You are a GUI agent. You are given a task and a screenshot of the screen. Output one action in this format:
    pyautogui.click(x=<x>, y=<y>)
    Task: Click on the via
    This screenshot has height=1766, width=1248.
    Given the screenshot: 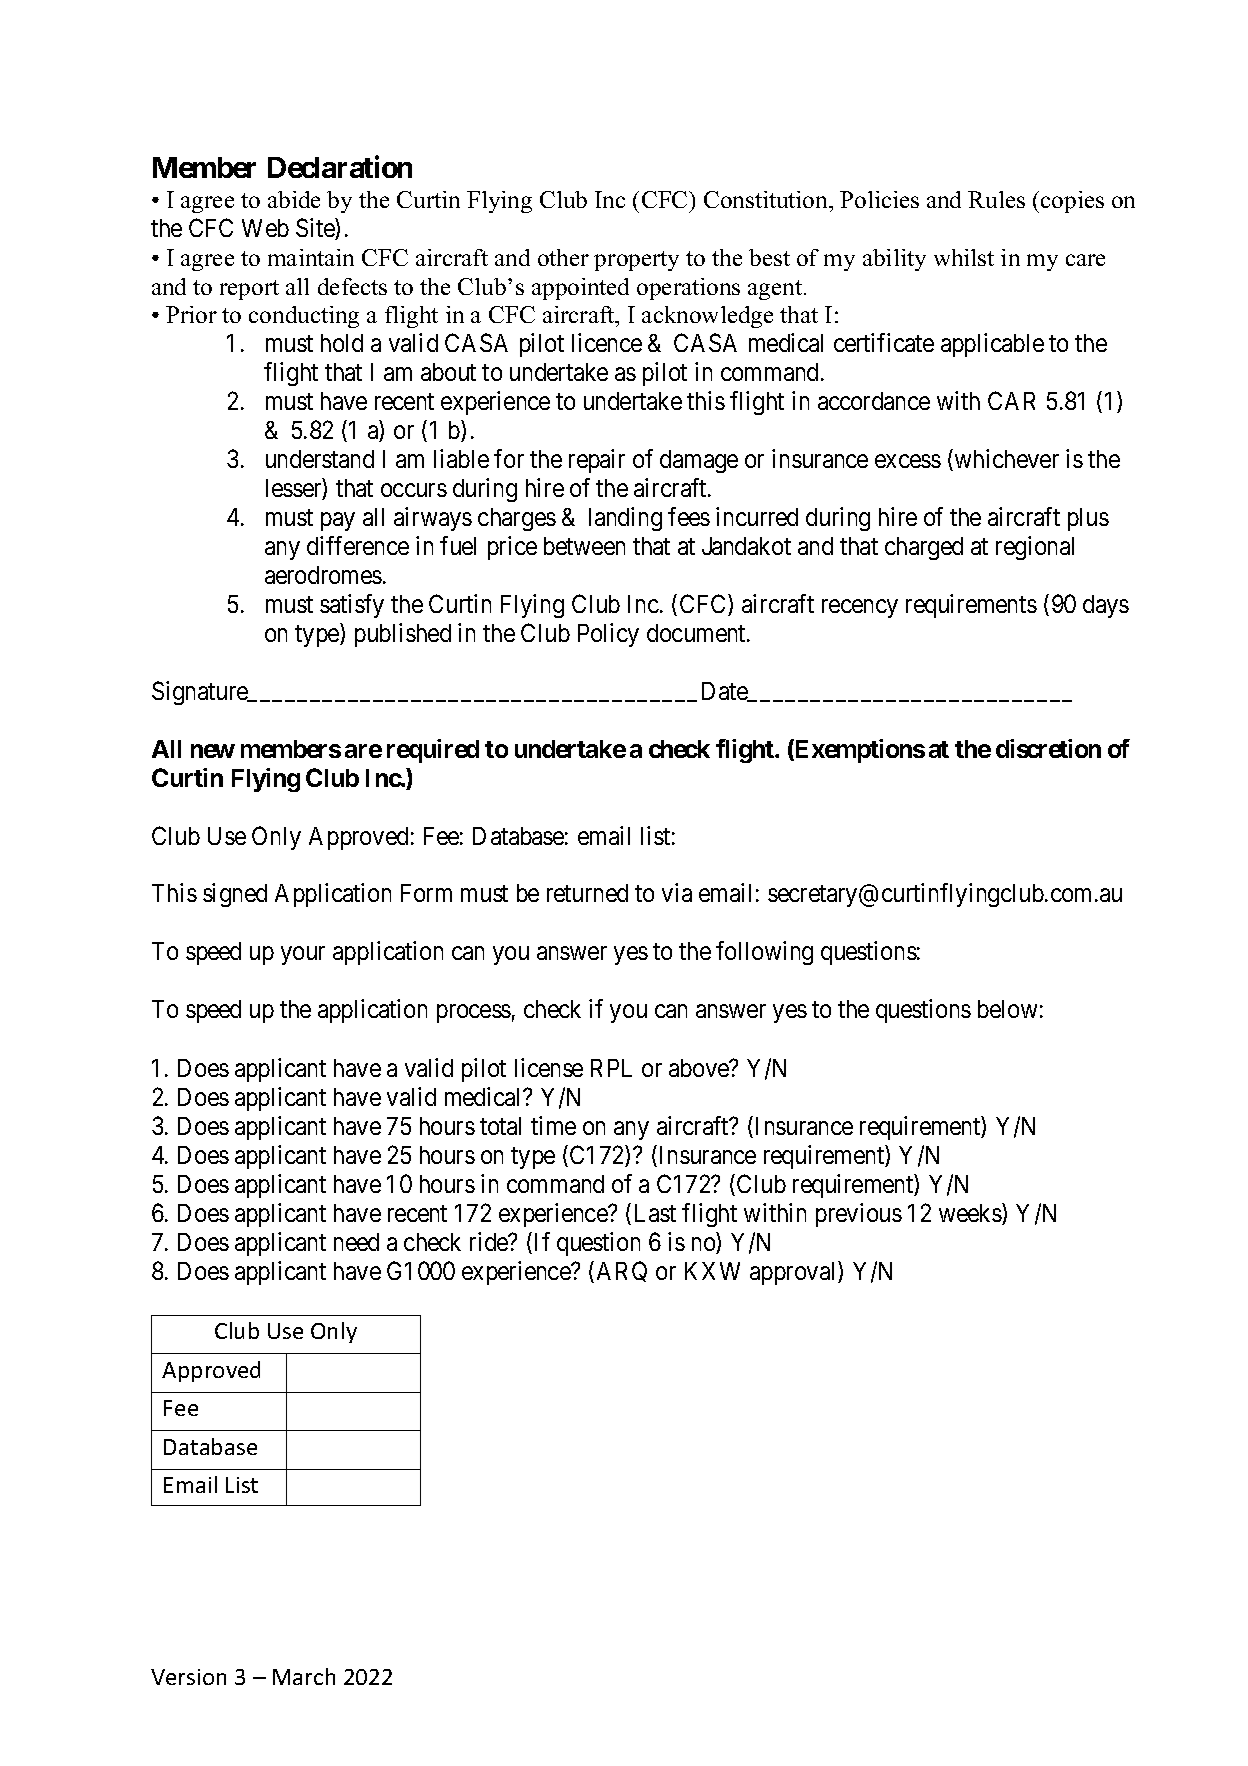 What is the action you would take?
    pyautogui.click(x=677, y=892)
